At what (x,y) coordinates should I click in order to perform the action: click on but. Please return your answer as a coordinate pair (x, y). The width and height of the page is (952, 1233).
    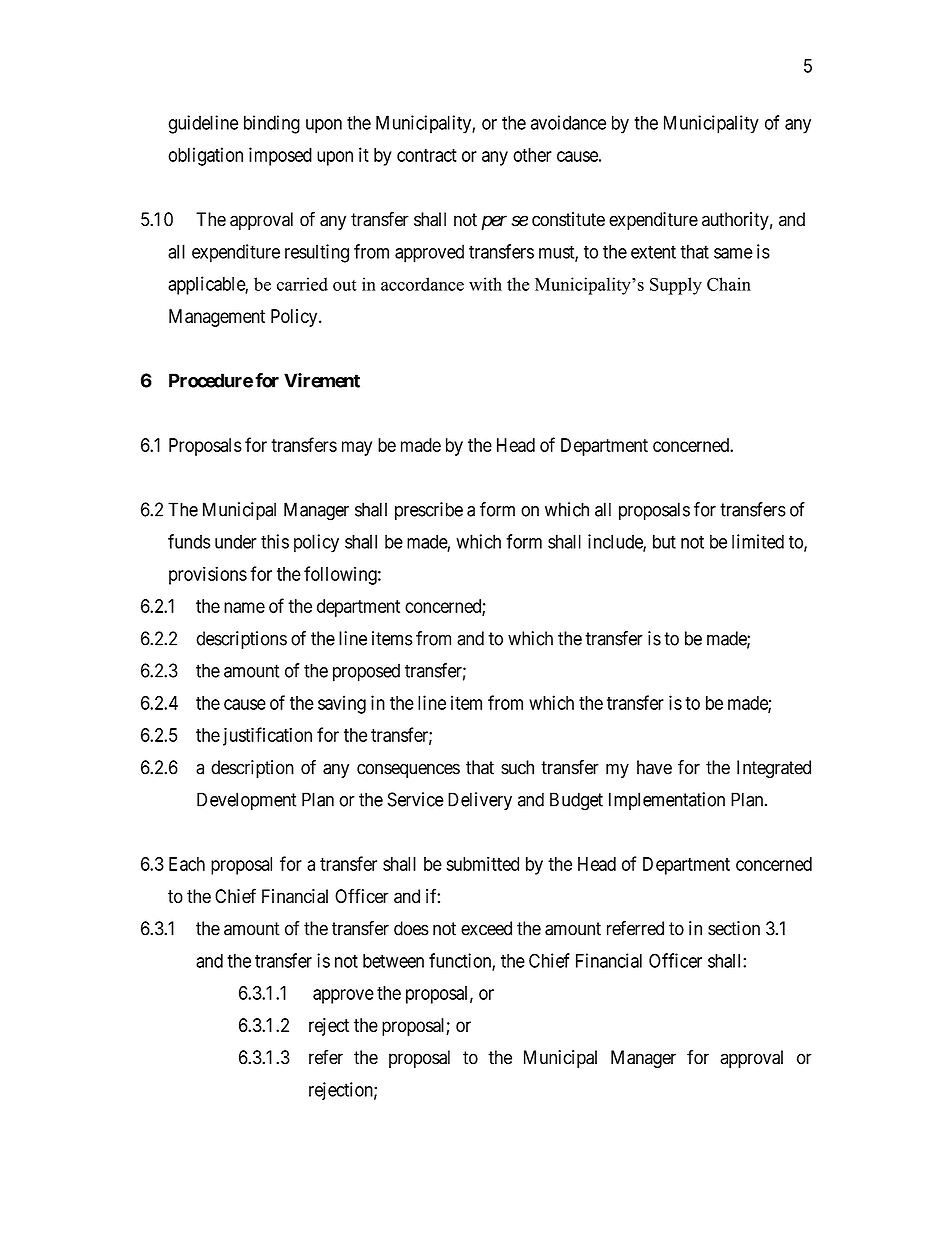
    Looking at the image, I should click on (664, 541).
